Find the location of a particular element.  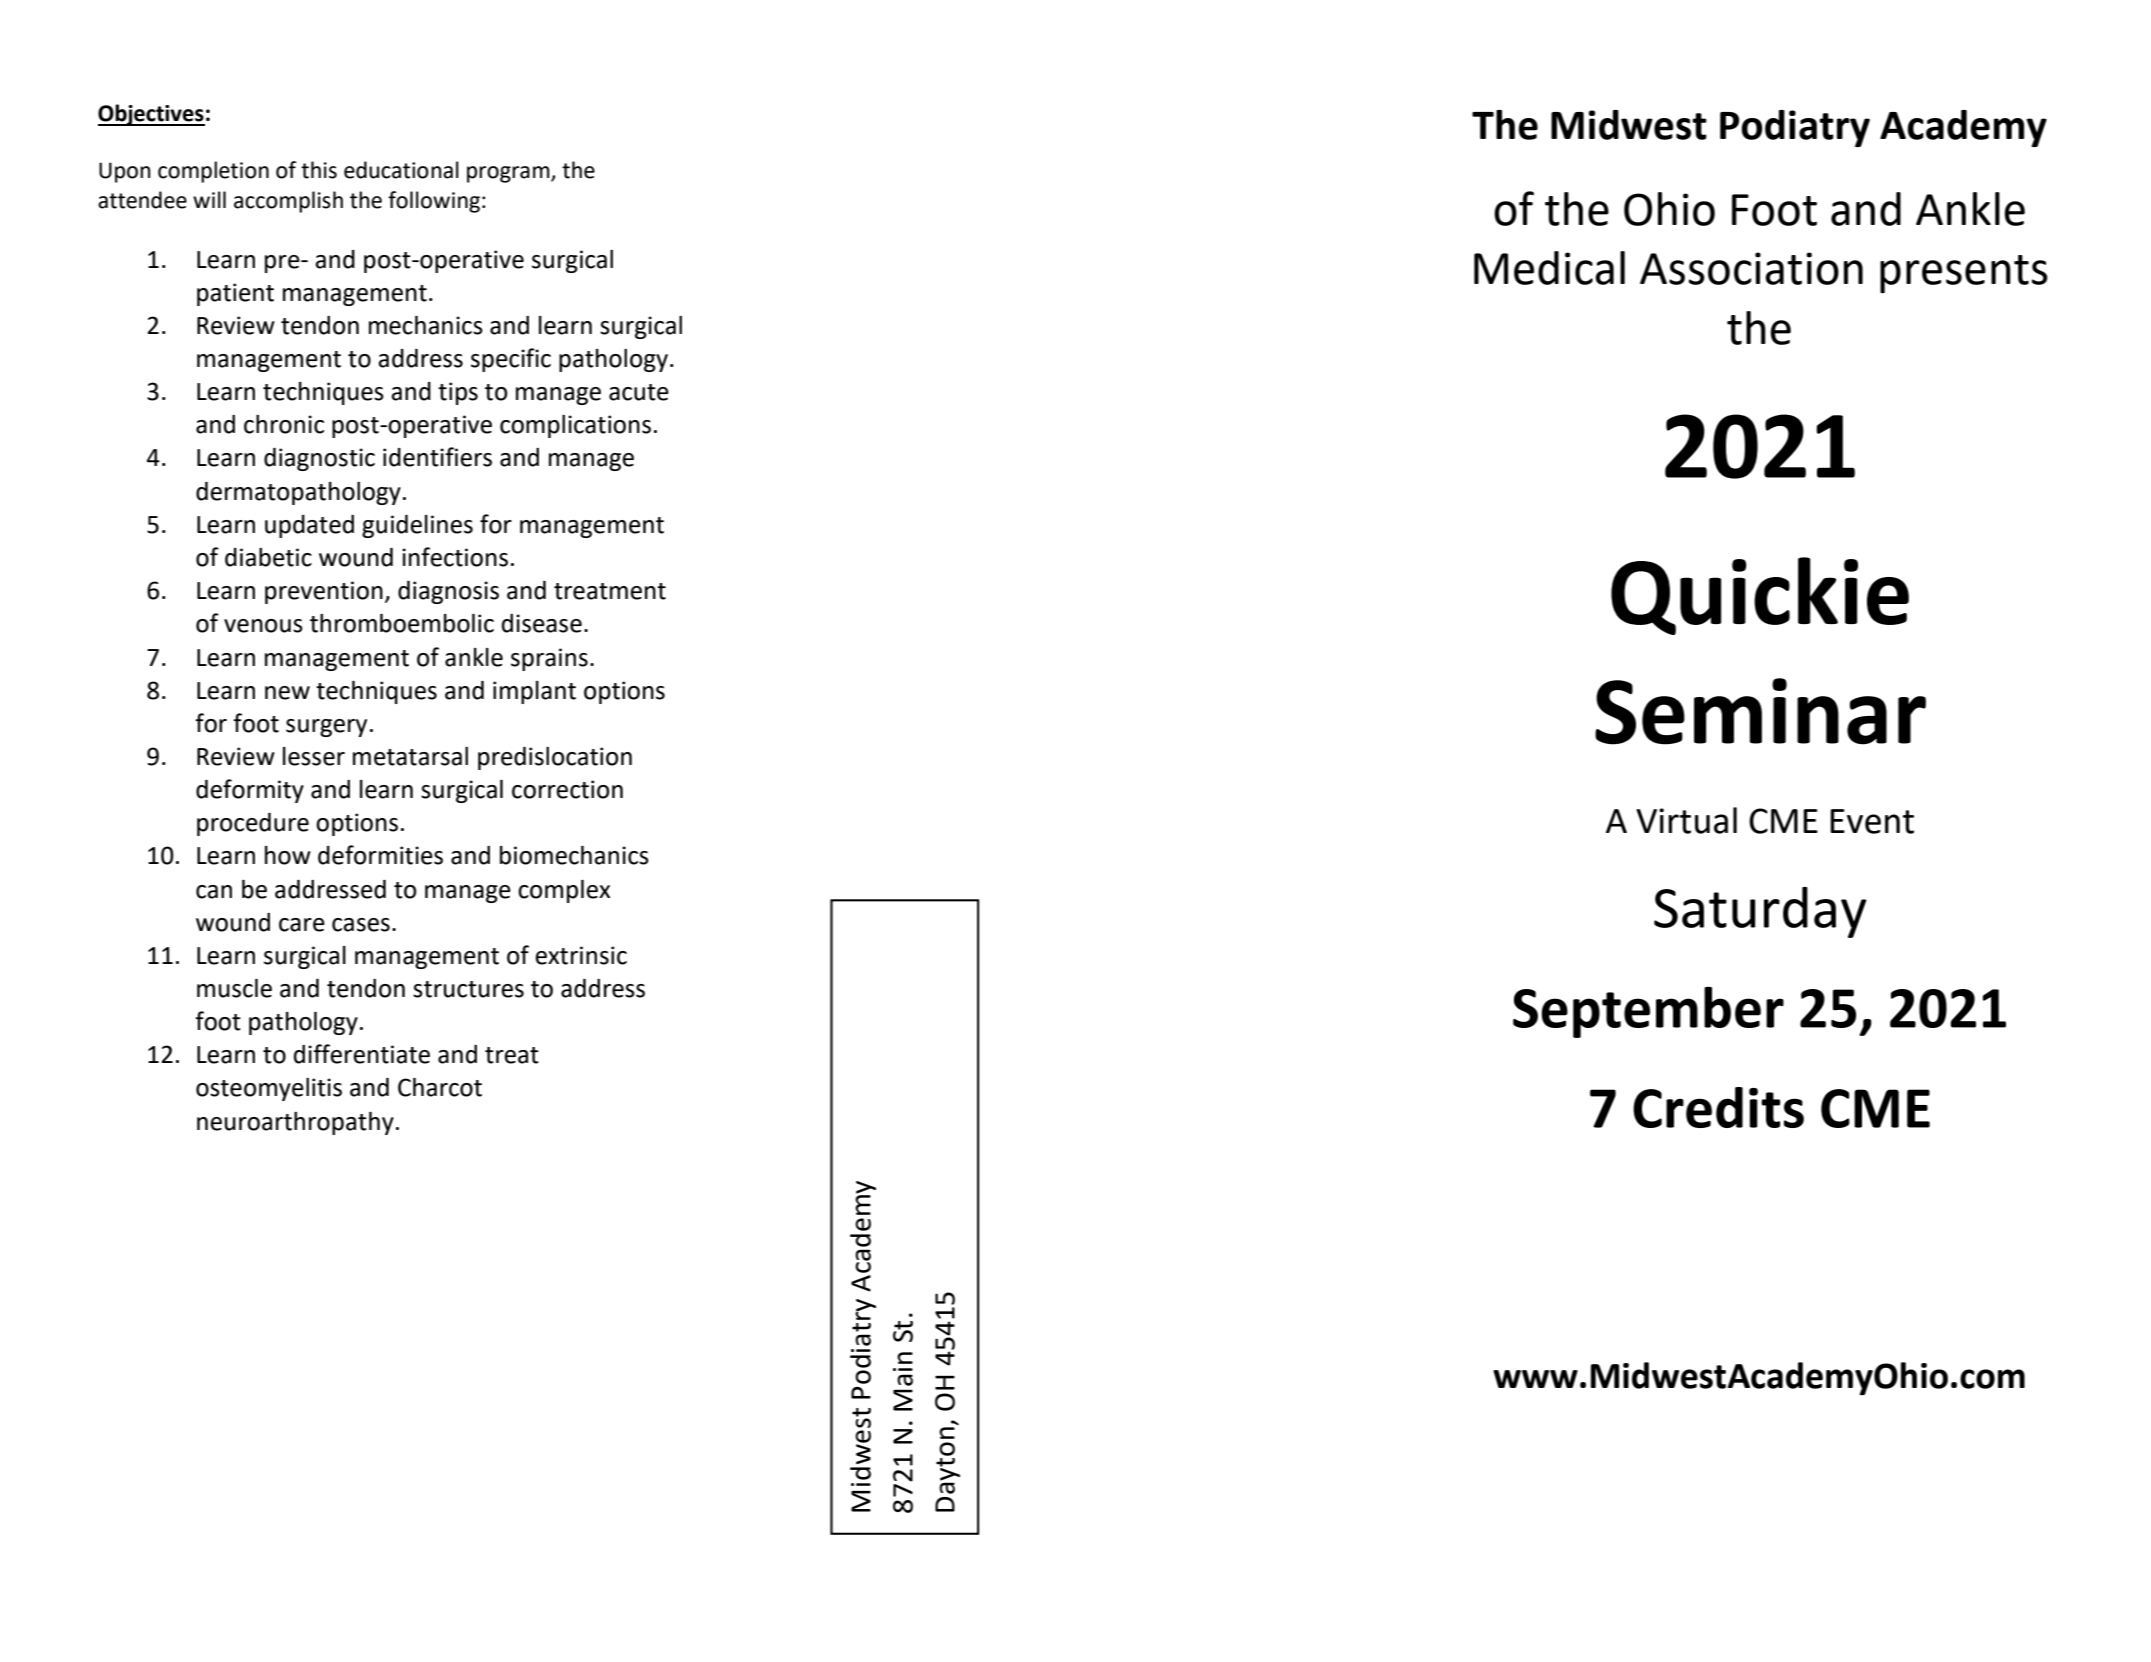

Seminar is located at coordinates (1760, 711).
